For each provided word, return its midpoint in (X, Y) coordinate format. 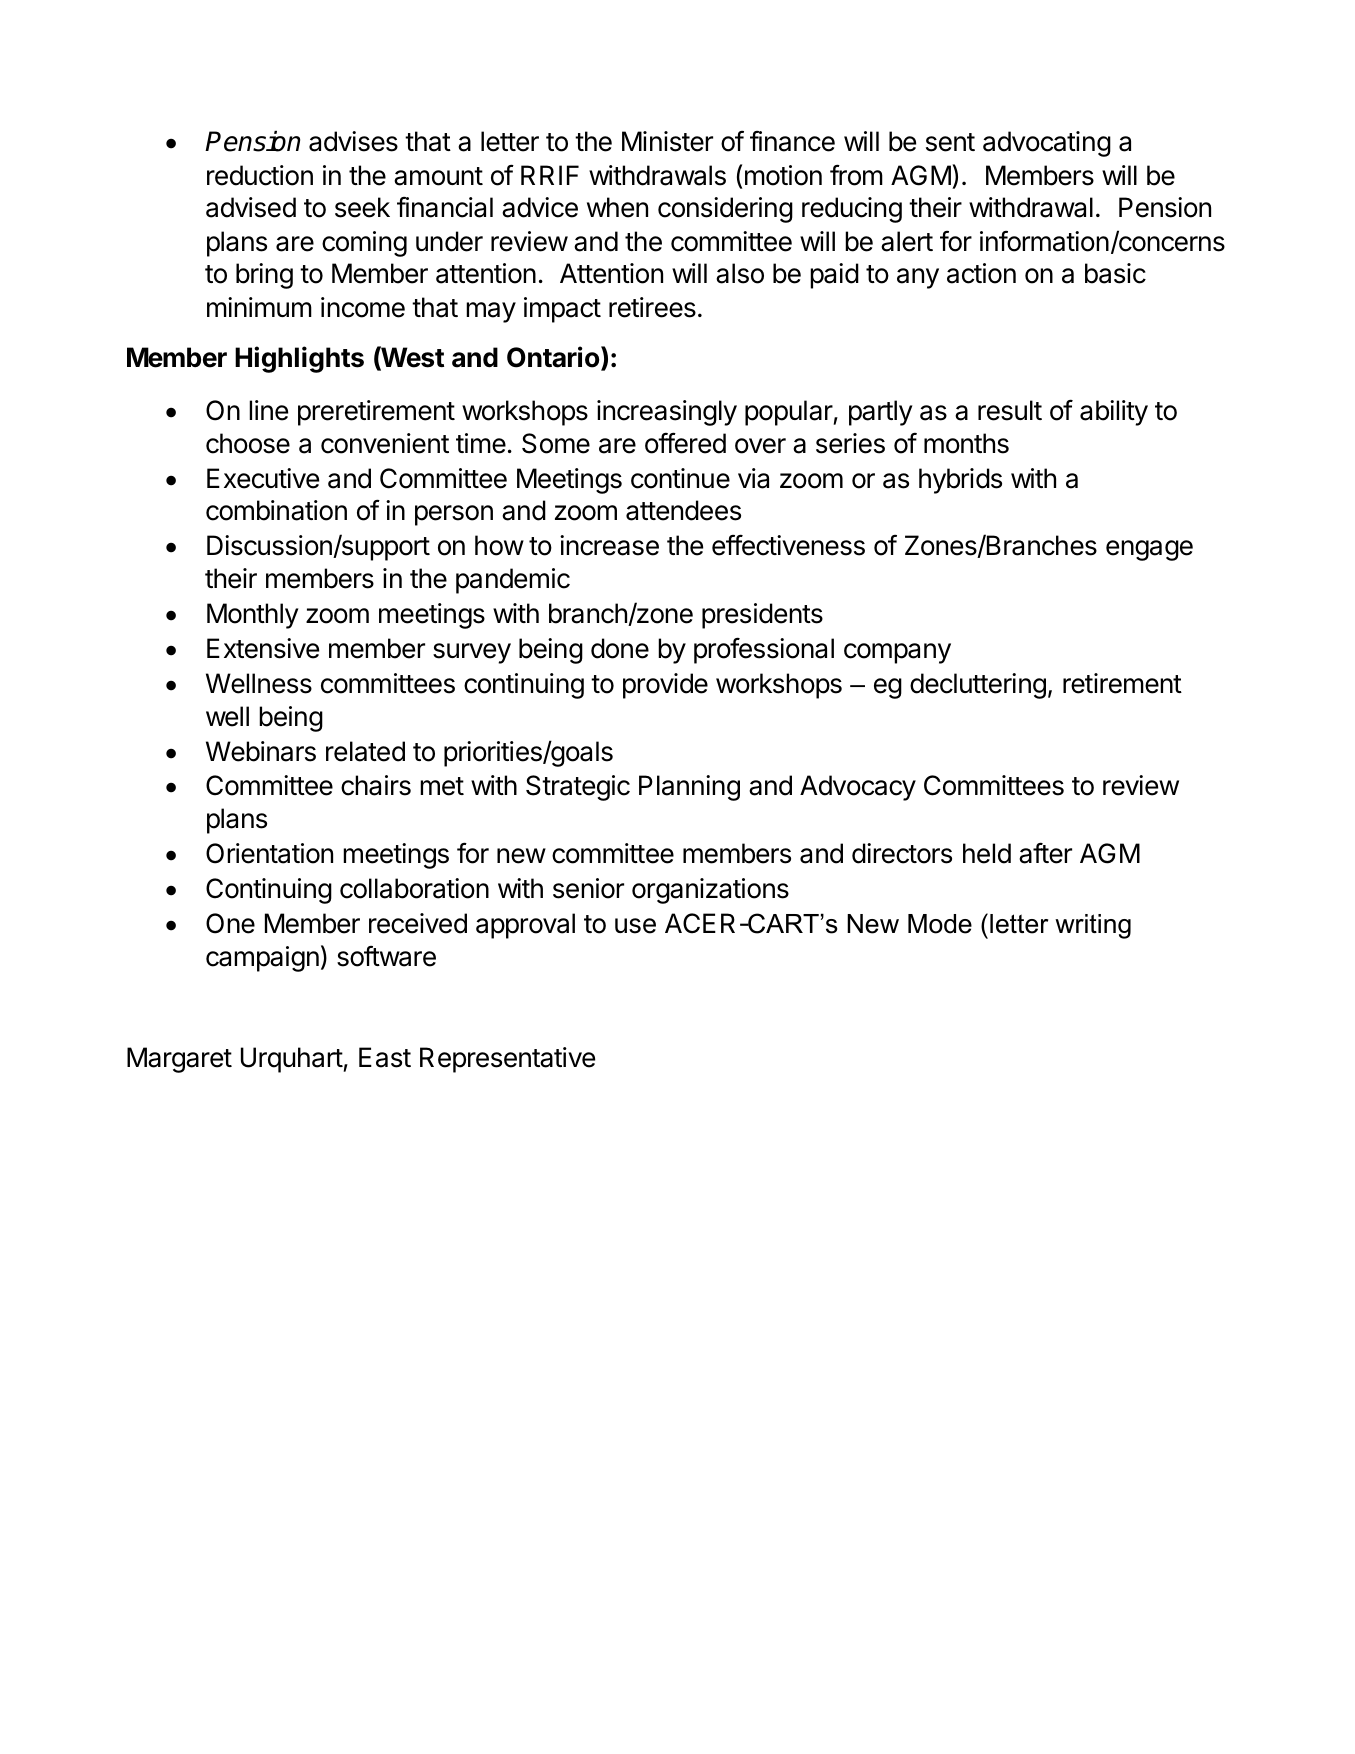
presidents (762, 616)
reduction (260, 175)
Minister (667, 141)
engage (1149, 550)
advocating (1047, 144)
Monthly (253, 616)
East (385, 1057)
